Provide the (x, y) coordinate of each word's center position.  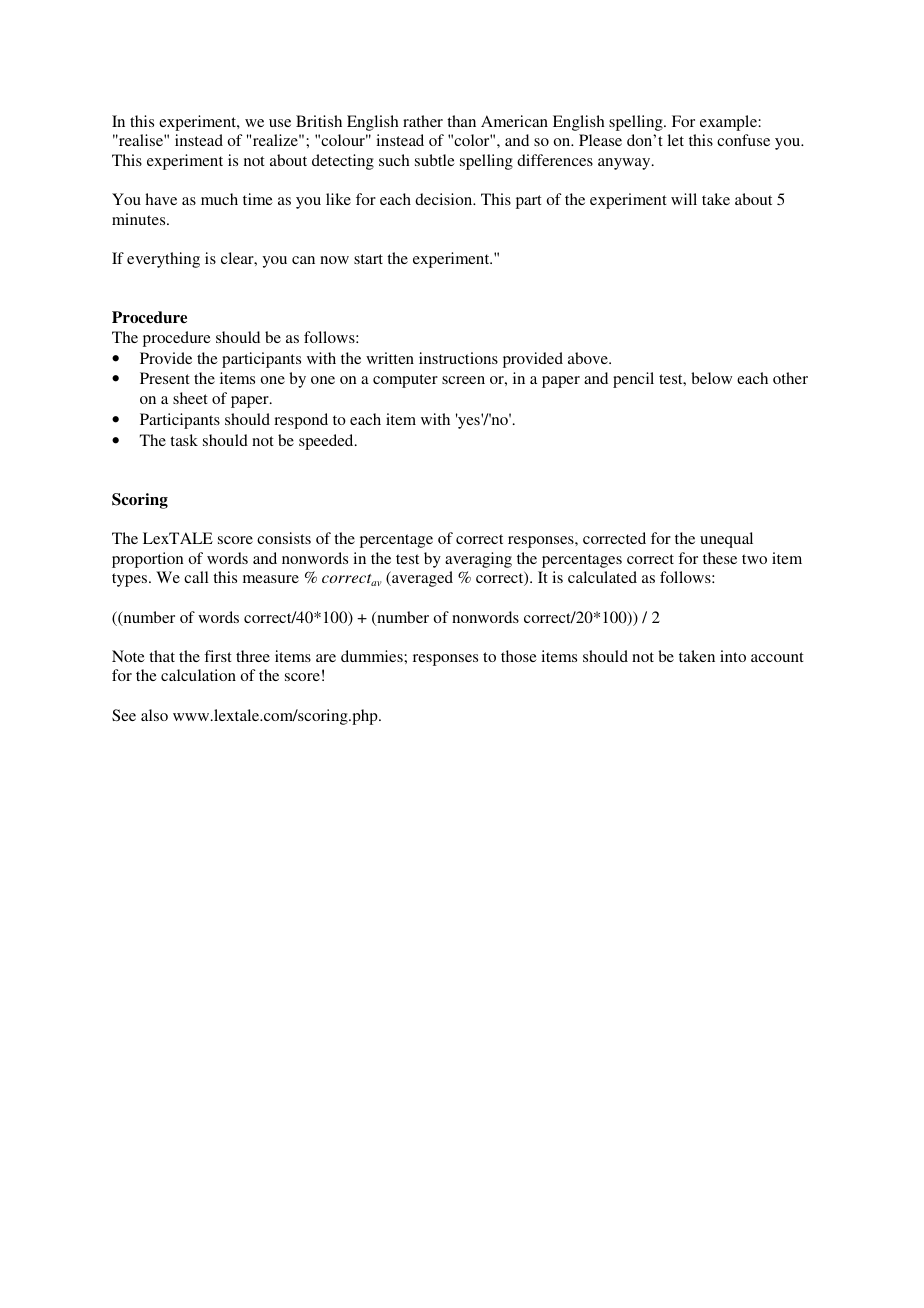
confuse (743, 140)
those (519, 656)
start (368, 259)
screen (463, 380)
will (684, 199)
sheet (190, 398)
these (720, 558)
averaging (478, 560)
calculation (198, 675)
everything (163, 260)
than (461, 121)
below (711, 378)
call (196, 577)
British (319, 121)
